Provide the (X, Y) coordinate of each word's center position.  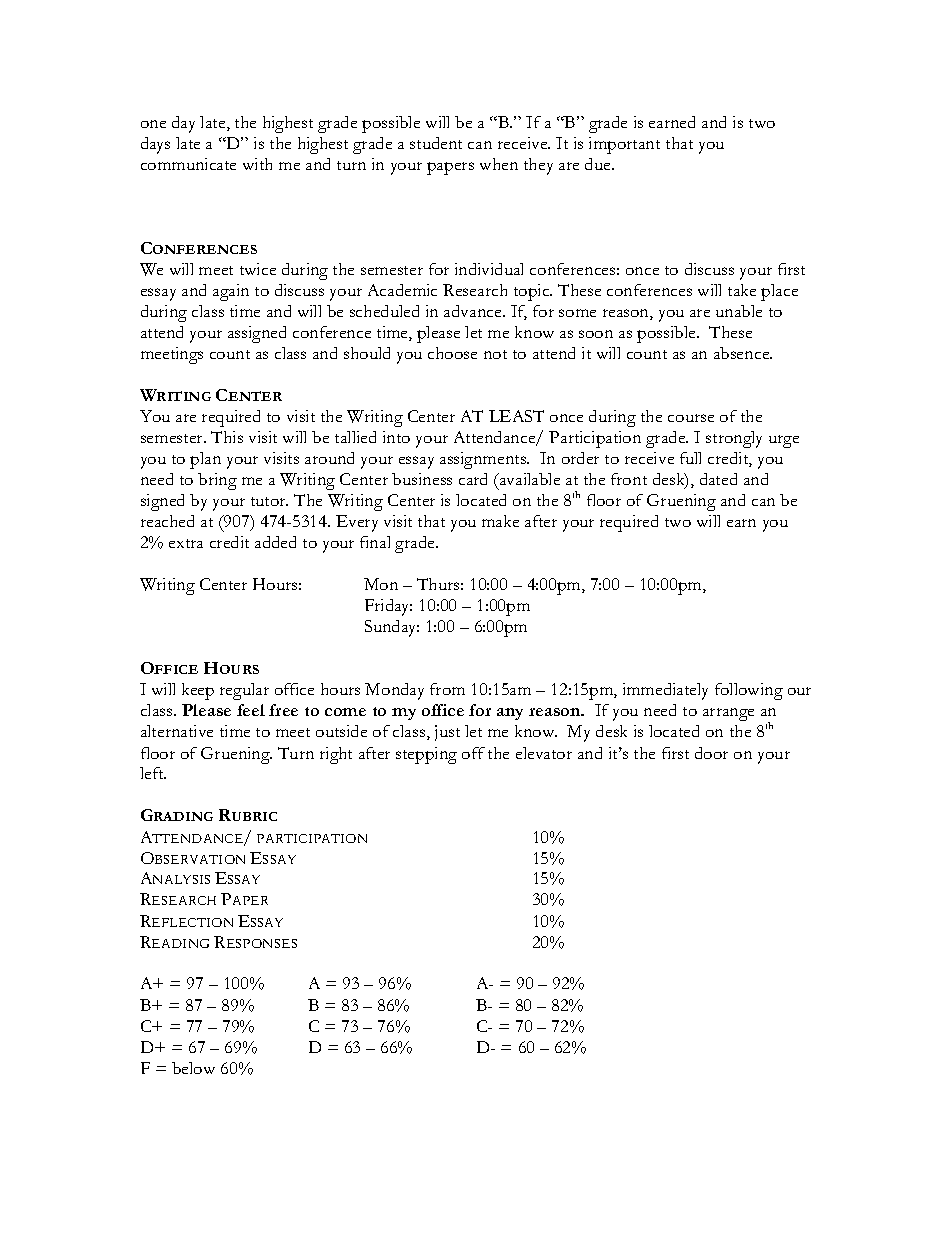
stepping (426, 755)
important (624, 145)
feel (251, 710)
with (257, 164)
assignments (484, 460)
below (193, 1068)
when (499, 164)
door (711, 753)
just (447, 733)
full (690, 458)
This (227, 437)
